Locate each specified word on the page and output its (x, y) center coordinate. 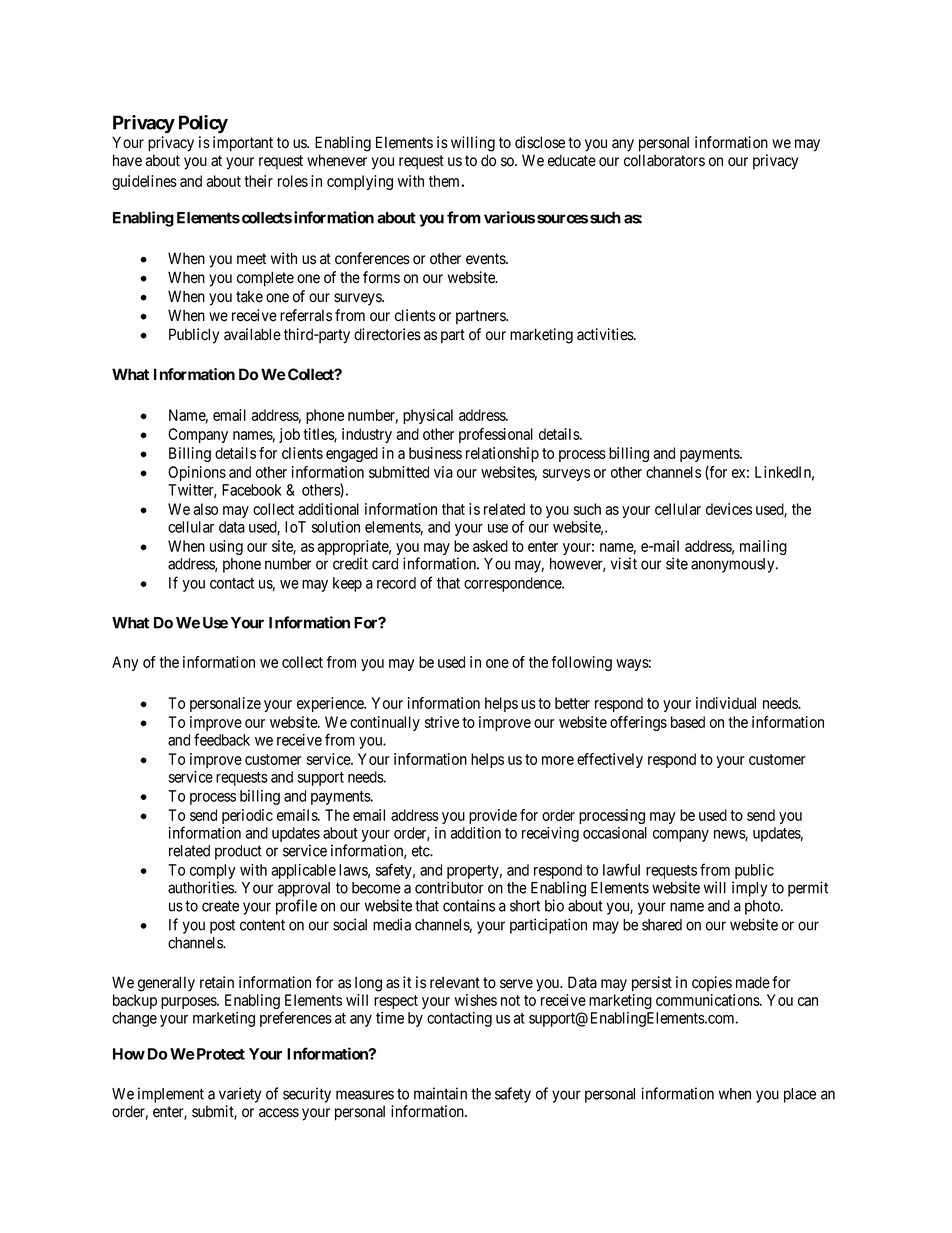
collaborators (664, 160)
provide (493, 816)
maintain (440, 1093)
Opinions (197, 473)
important (243, 144)
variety (240, 1095)
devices (729, 509)
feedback (222, 739)
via (443, 472)
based (688, 722)
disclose (540, 142)
